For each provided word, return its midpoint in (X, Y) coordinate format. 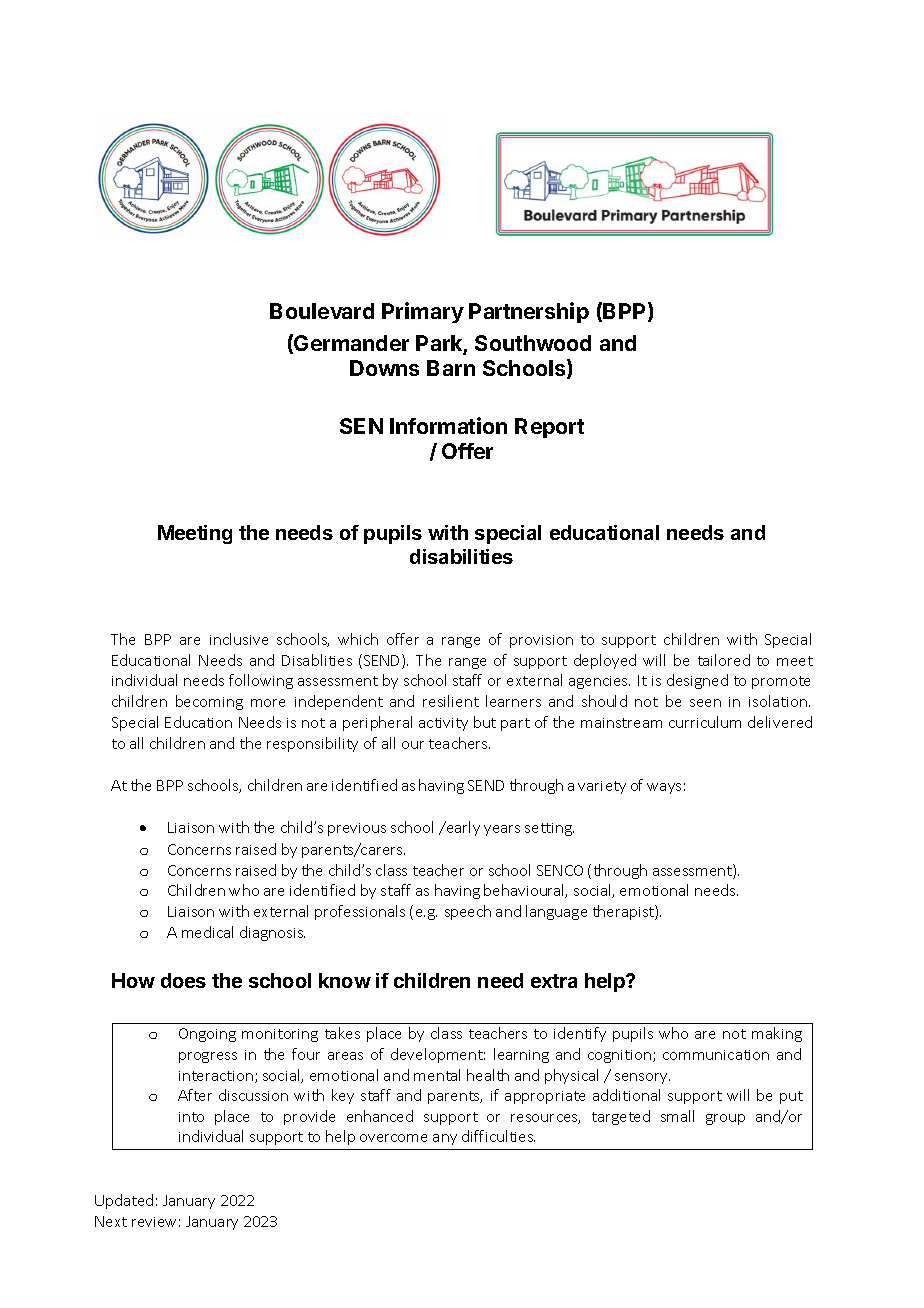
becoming (209, 702)
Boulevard (322, 311)
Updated (124, 1201)
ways (664, 788)
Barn (451, 368)
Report (549, 428)
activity (443, 724)
